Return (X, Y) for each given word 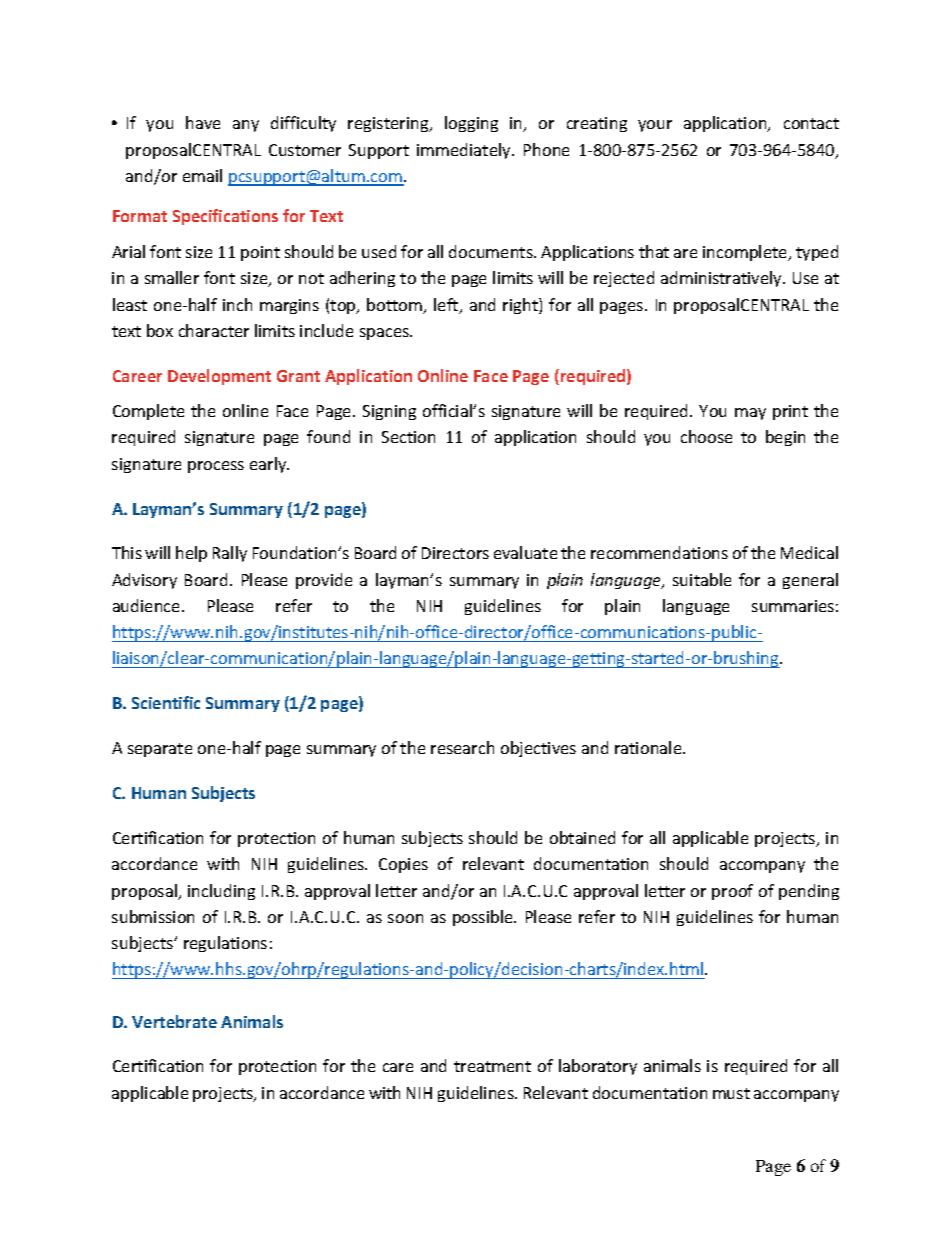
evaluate (525, 552)
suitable (702, 579)
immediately (465, 151)
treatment (492, 1066)
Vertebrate (174, 1021)
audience (148, 605)
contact (811, 123)
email (202, 175)
